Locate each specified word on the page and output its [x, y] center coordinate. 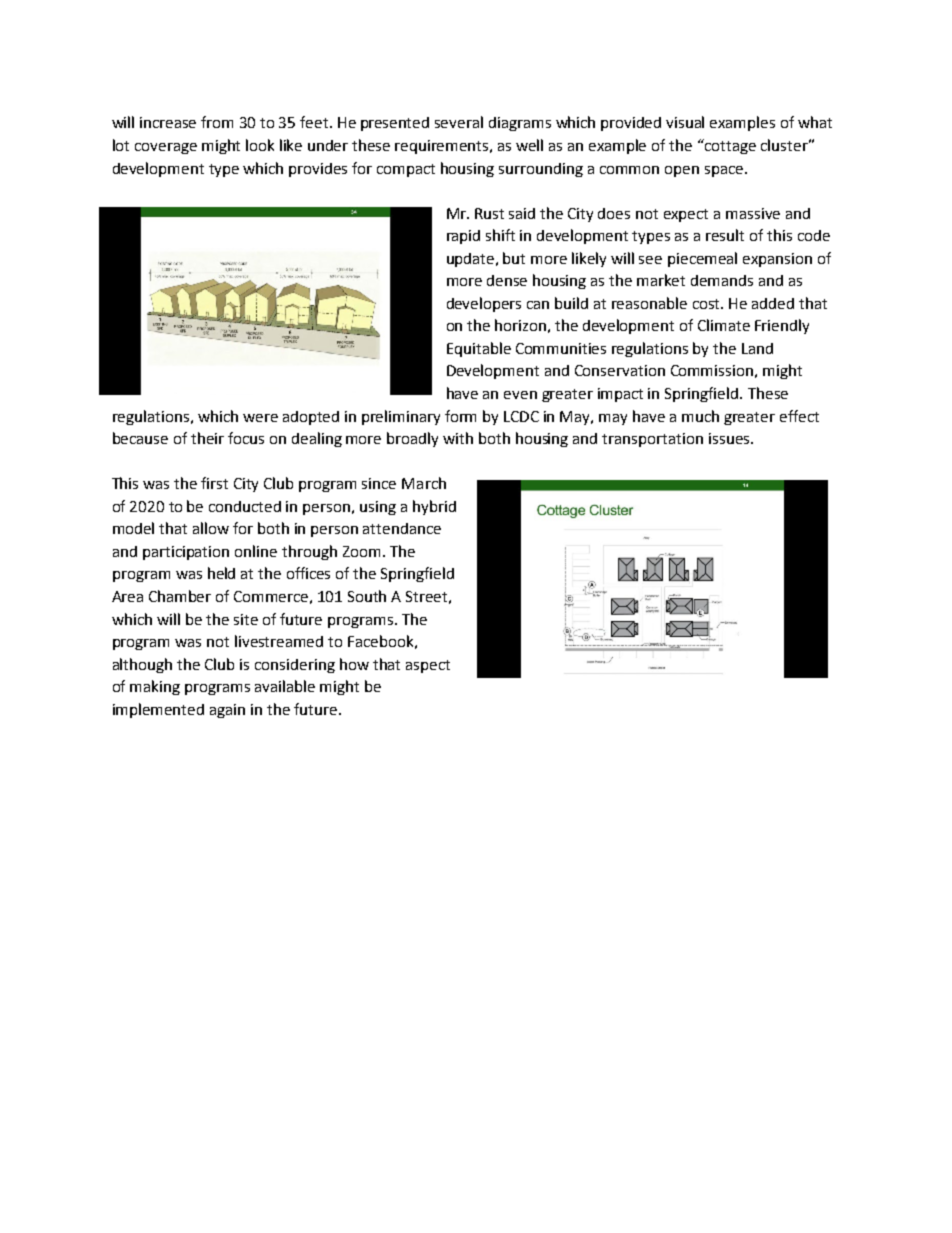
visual [685, 122]
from [217, 122]
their [207, 438]
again [227, 711]
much [700, 416]
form [460, 416]
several [459, 122]
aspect [428, 666]
